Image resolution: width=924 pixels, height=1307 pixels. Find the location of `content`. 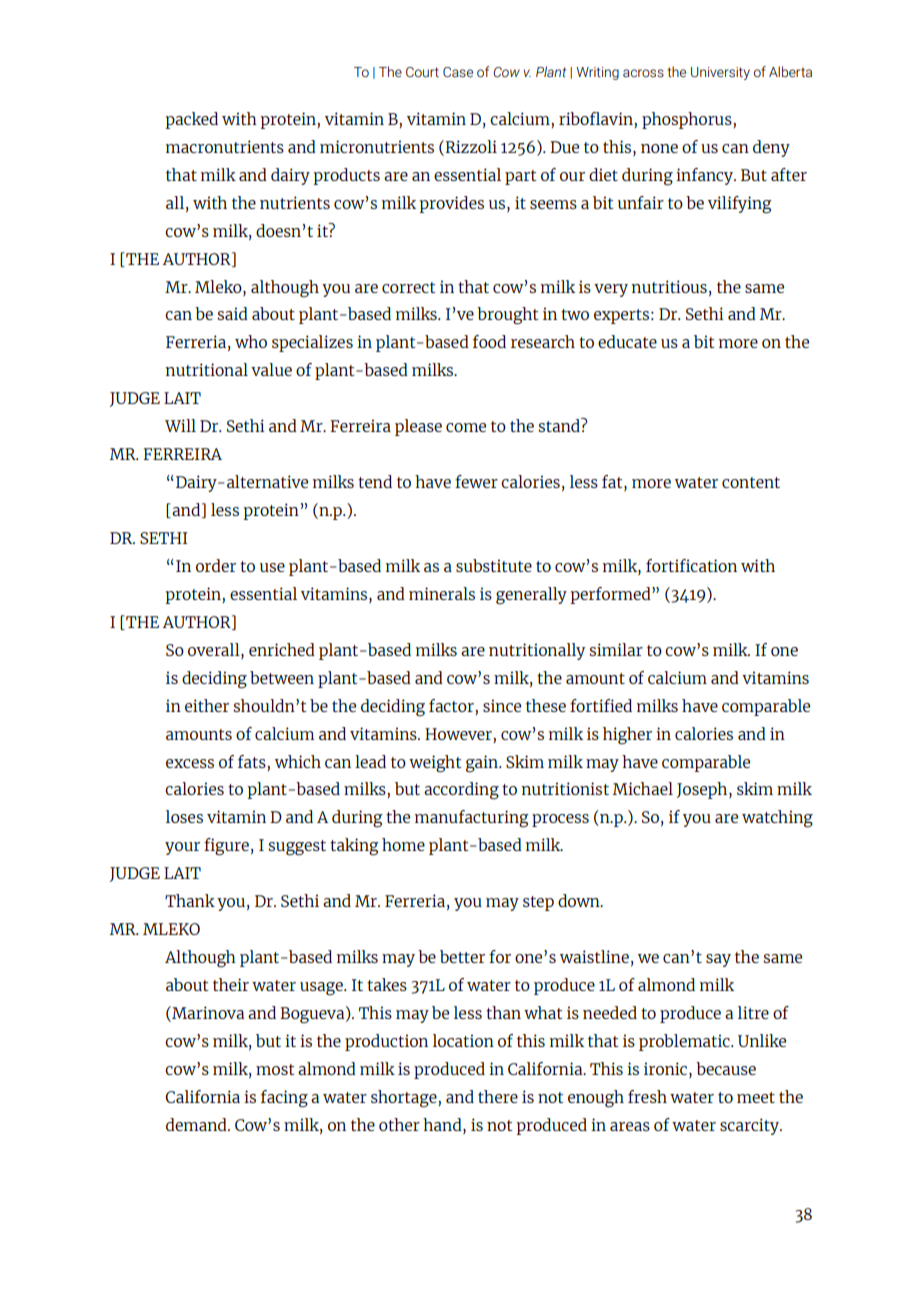

content is located at coordinates (751, 482).
